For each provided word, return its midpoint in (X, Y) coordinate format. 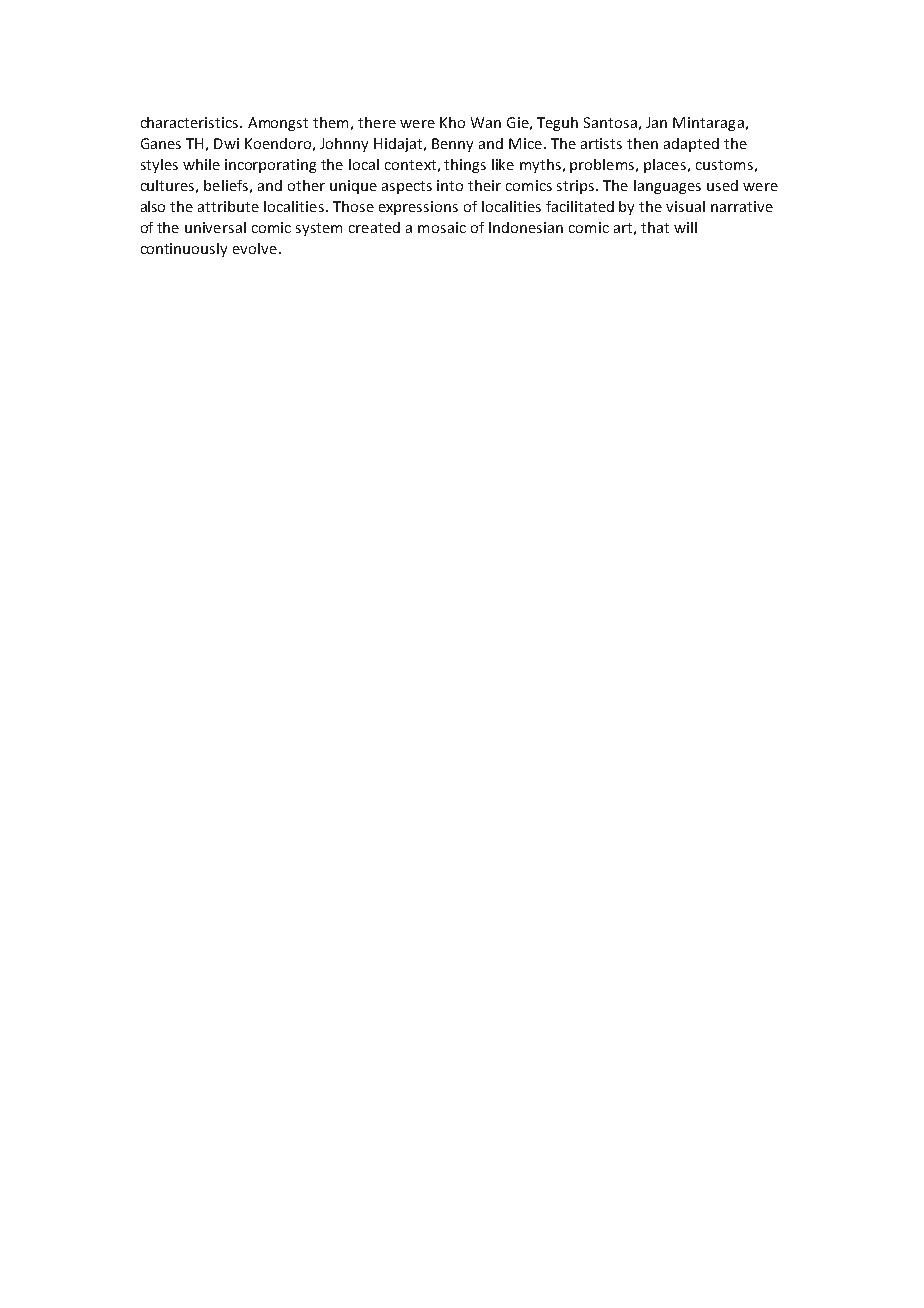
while (201, 164)
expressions (418, 208)
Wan (486, 122)
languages (667, 187)
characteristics (191, 122)
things (465, 166)
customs (724, 165)
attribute (228, 206)
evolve (255, 248)
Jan (656, 122)
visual (685, 206)
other (306, 185)
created (374, 227)
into (450, 185)
